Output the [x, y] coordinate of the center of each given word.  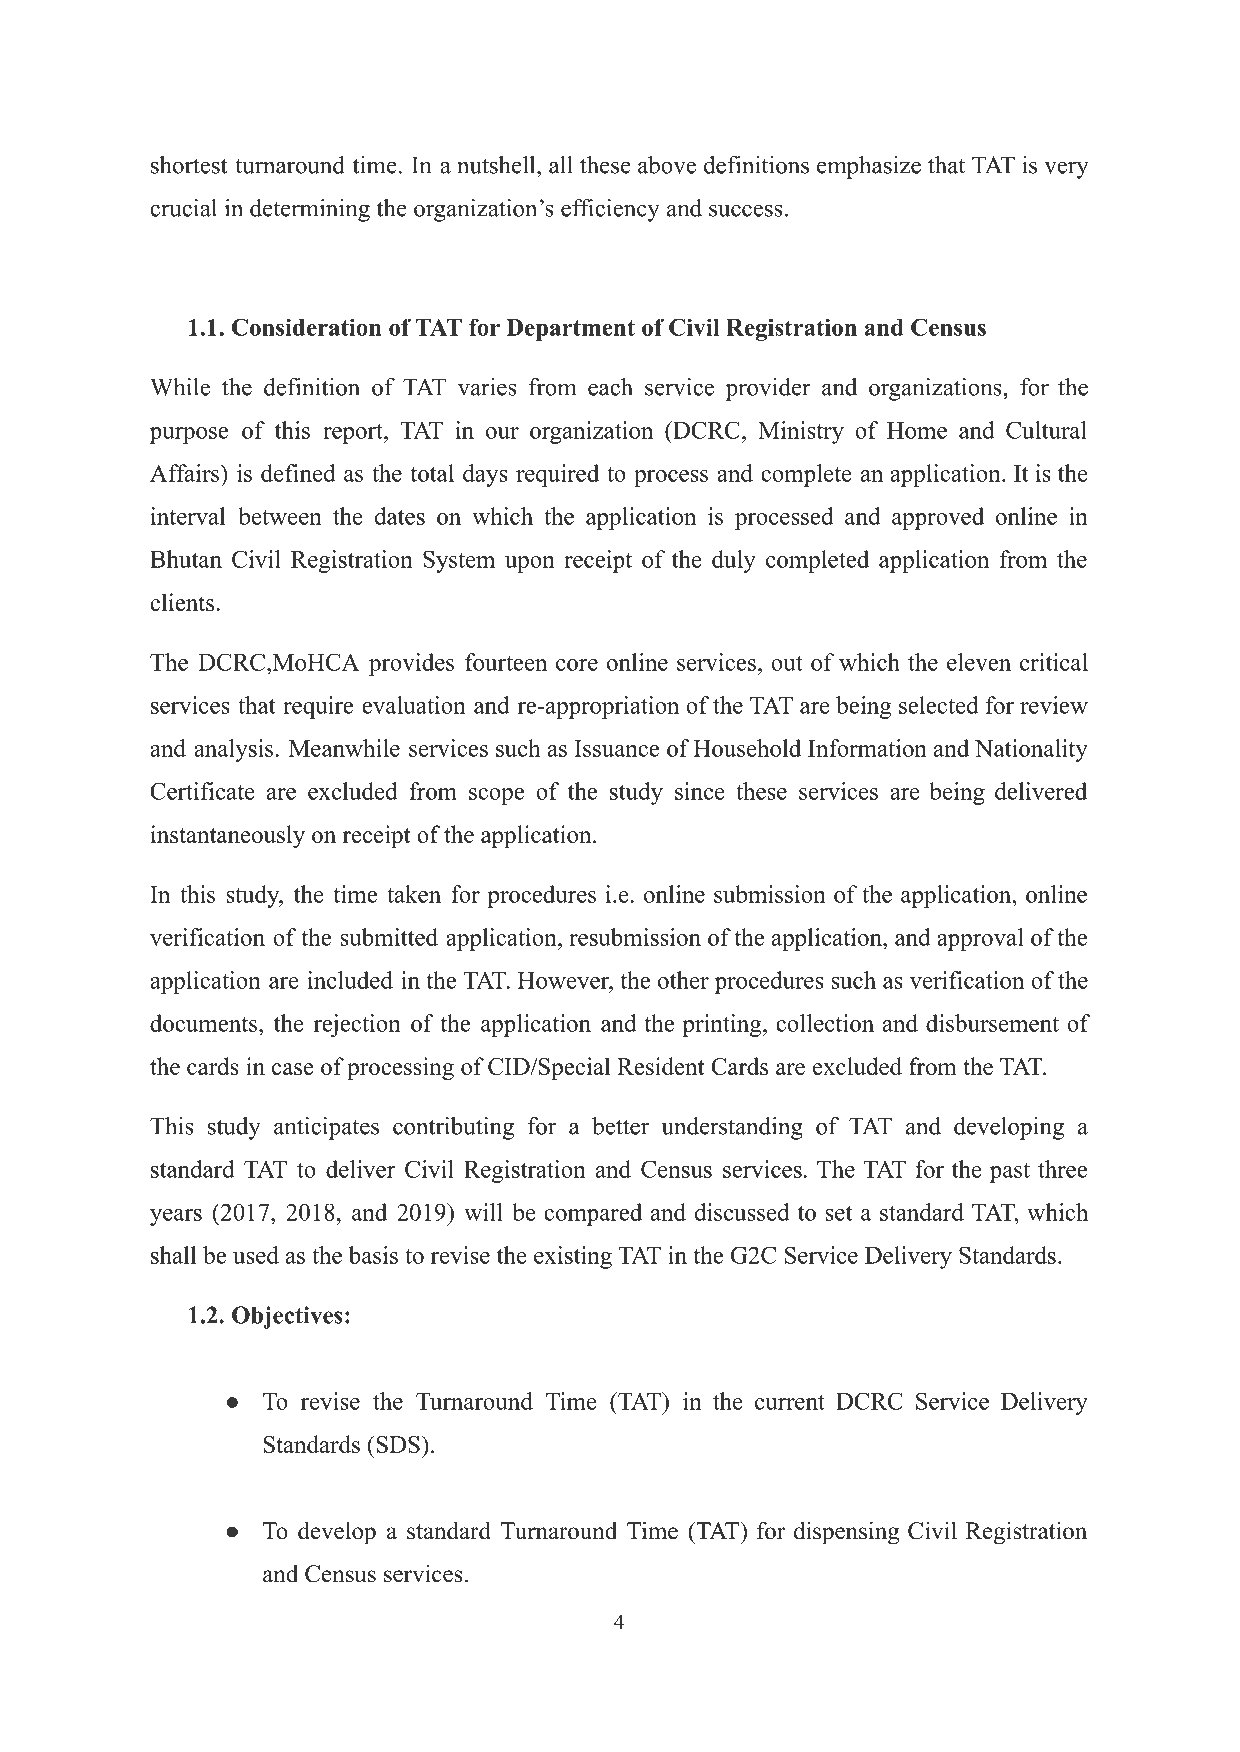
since [700, 791]
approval [980, 939]
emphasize [869, 167]
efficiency [610, 210]
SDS [398, 1444]
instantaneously [227, 836]
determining [310, 210]
